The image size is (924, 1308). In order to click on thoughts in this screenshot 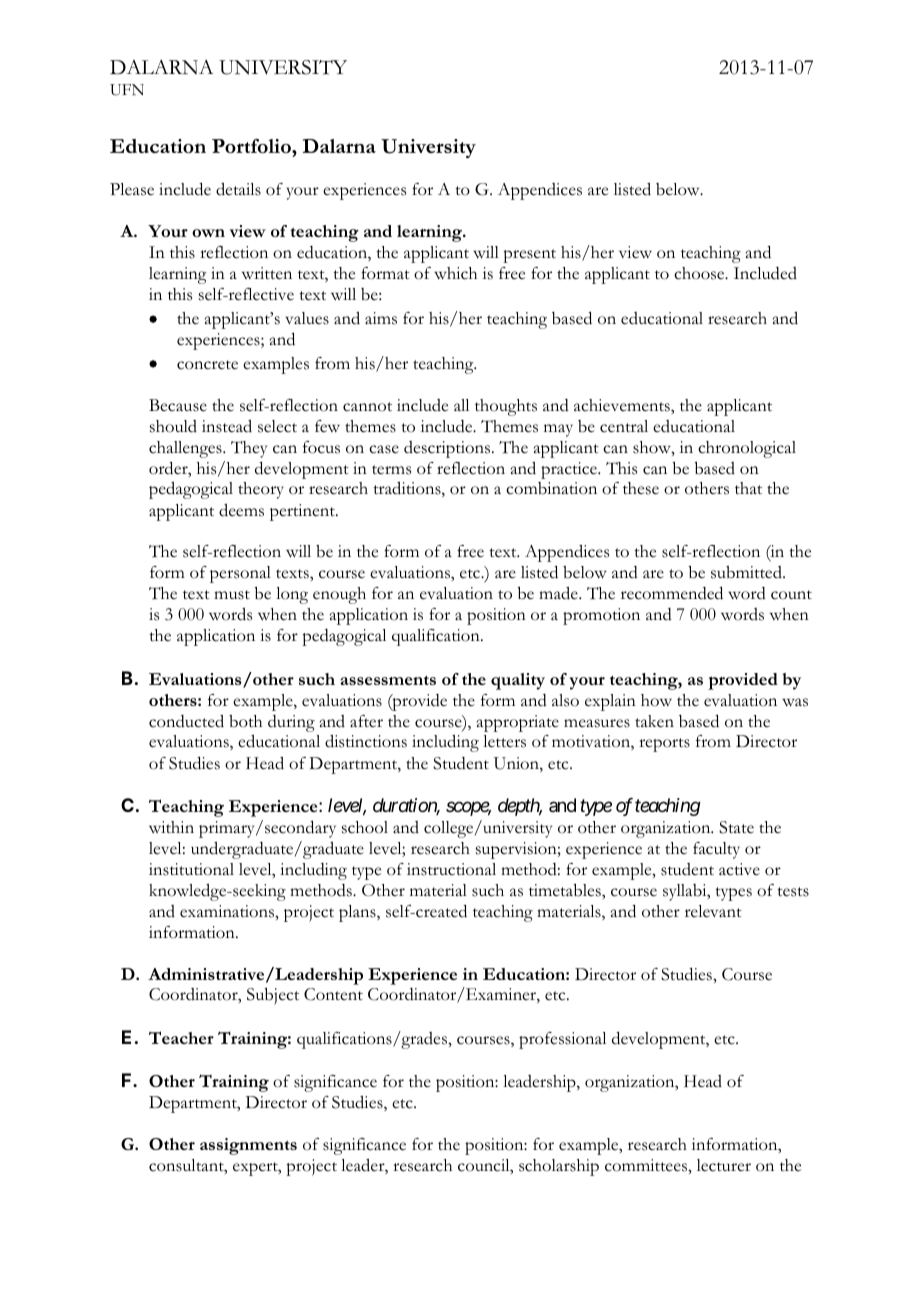, I will do `click(506, 407)`.
